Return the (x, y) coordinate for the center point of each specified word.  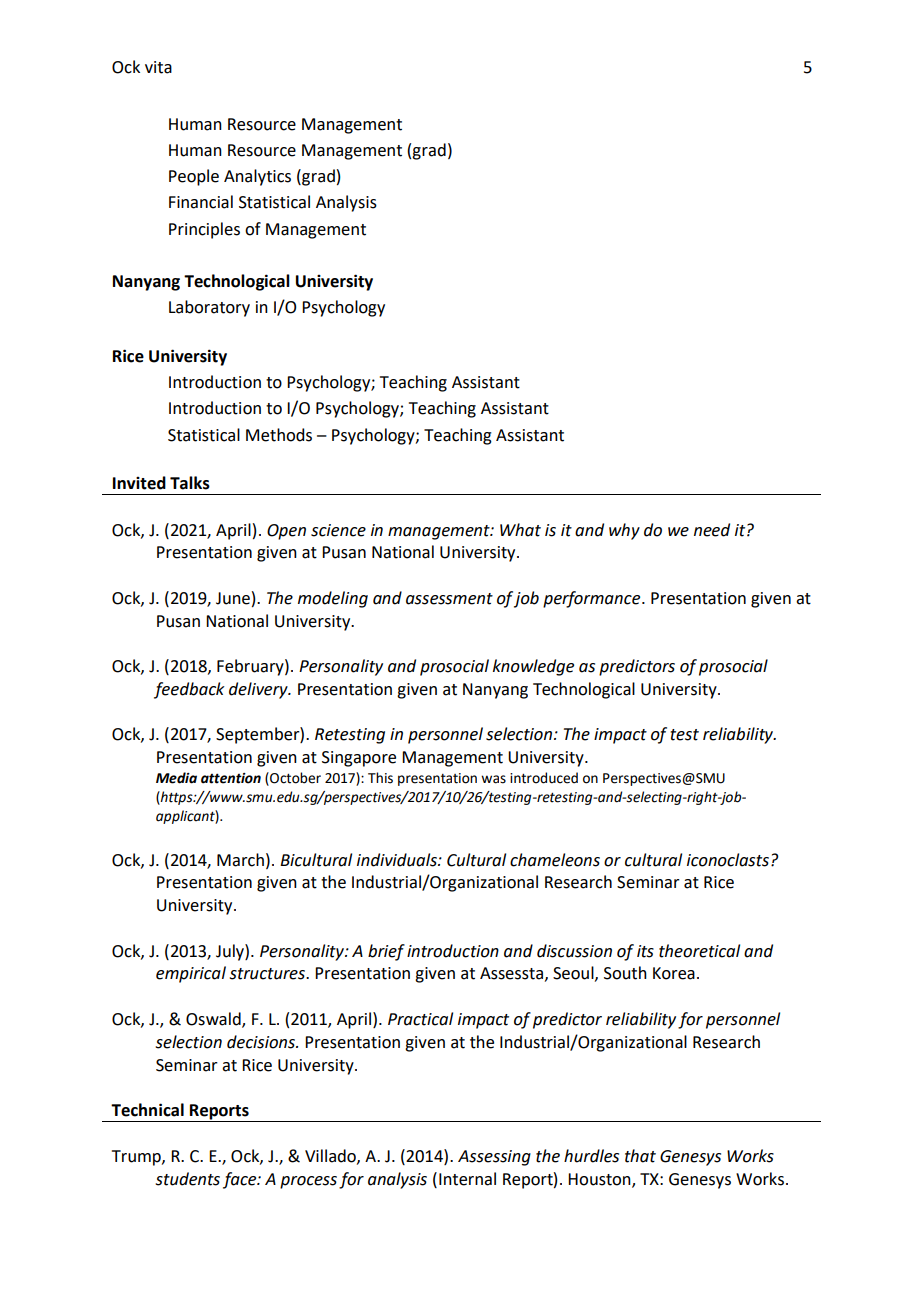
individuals (398, 860)
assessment (449, 599)
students (188, 1179)
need (712, 530)
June (233, 598)
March (240, 860)
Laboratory (209, 308)
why (624, 531)
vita (158, 67)
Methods (279, 435)
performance (593, 599)
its (645, 951)
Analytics (257, 177)
